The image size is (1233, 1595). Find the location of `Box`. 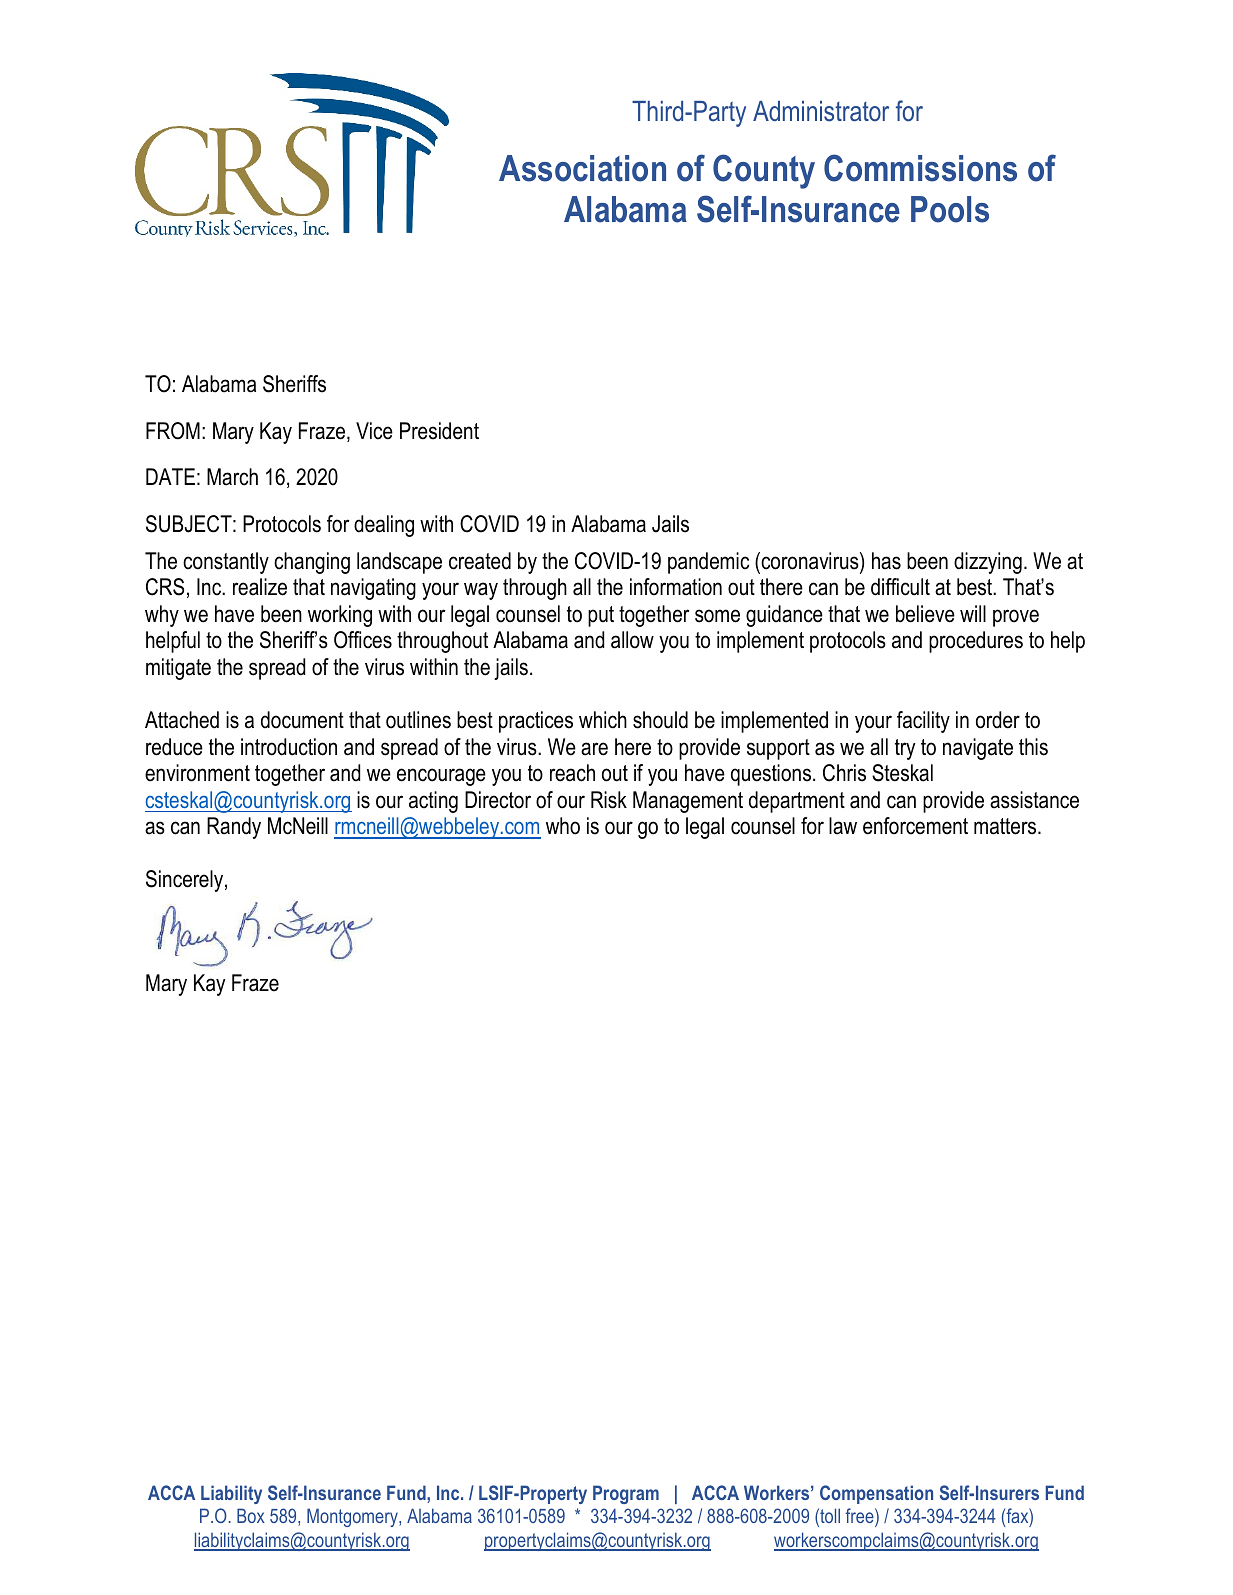

Box is located at coordinates (251, 1515).
